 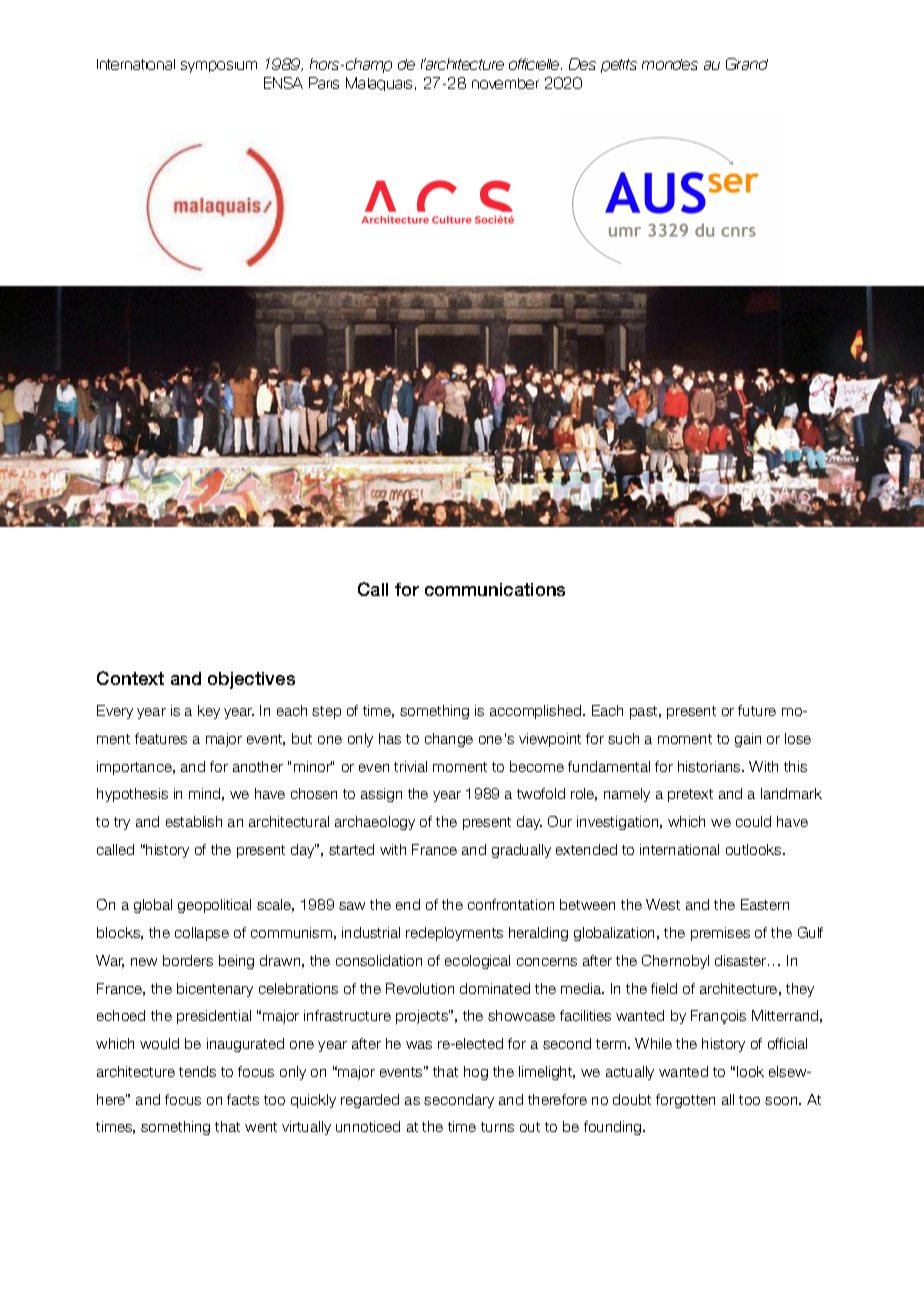 I want to click on symposium, so click(x=219, y=67).
